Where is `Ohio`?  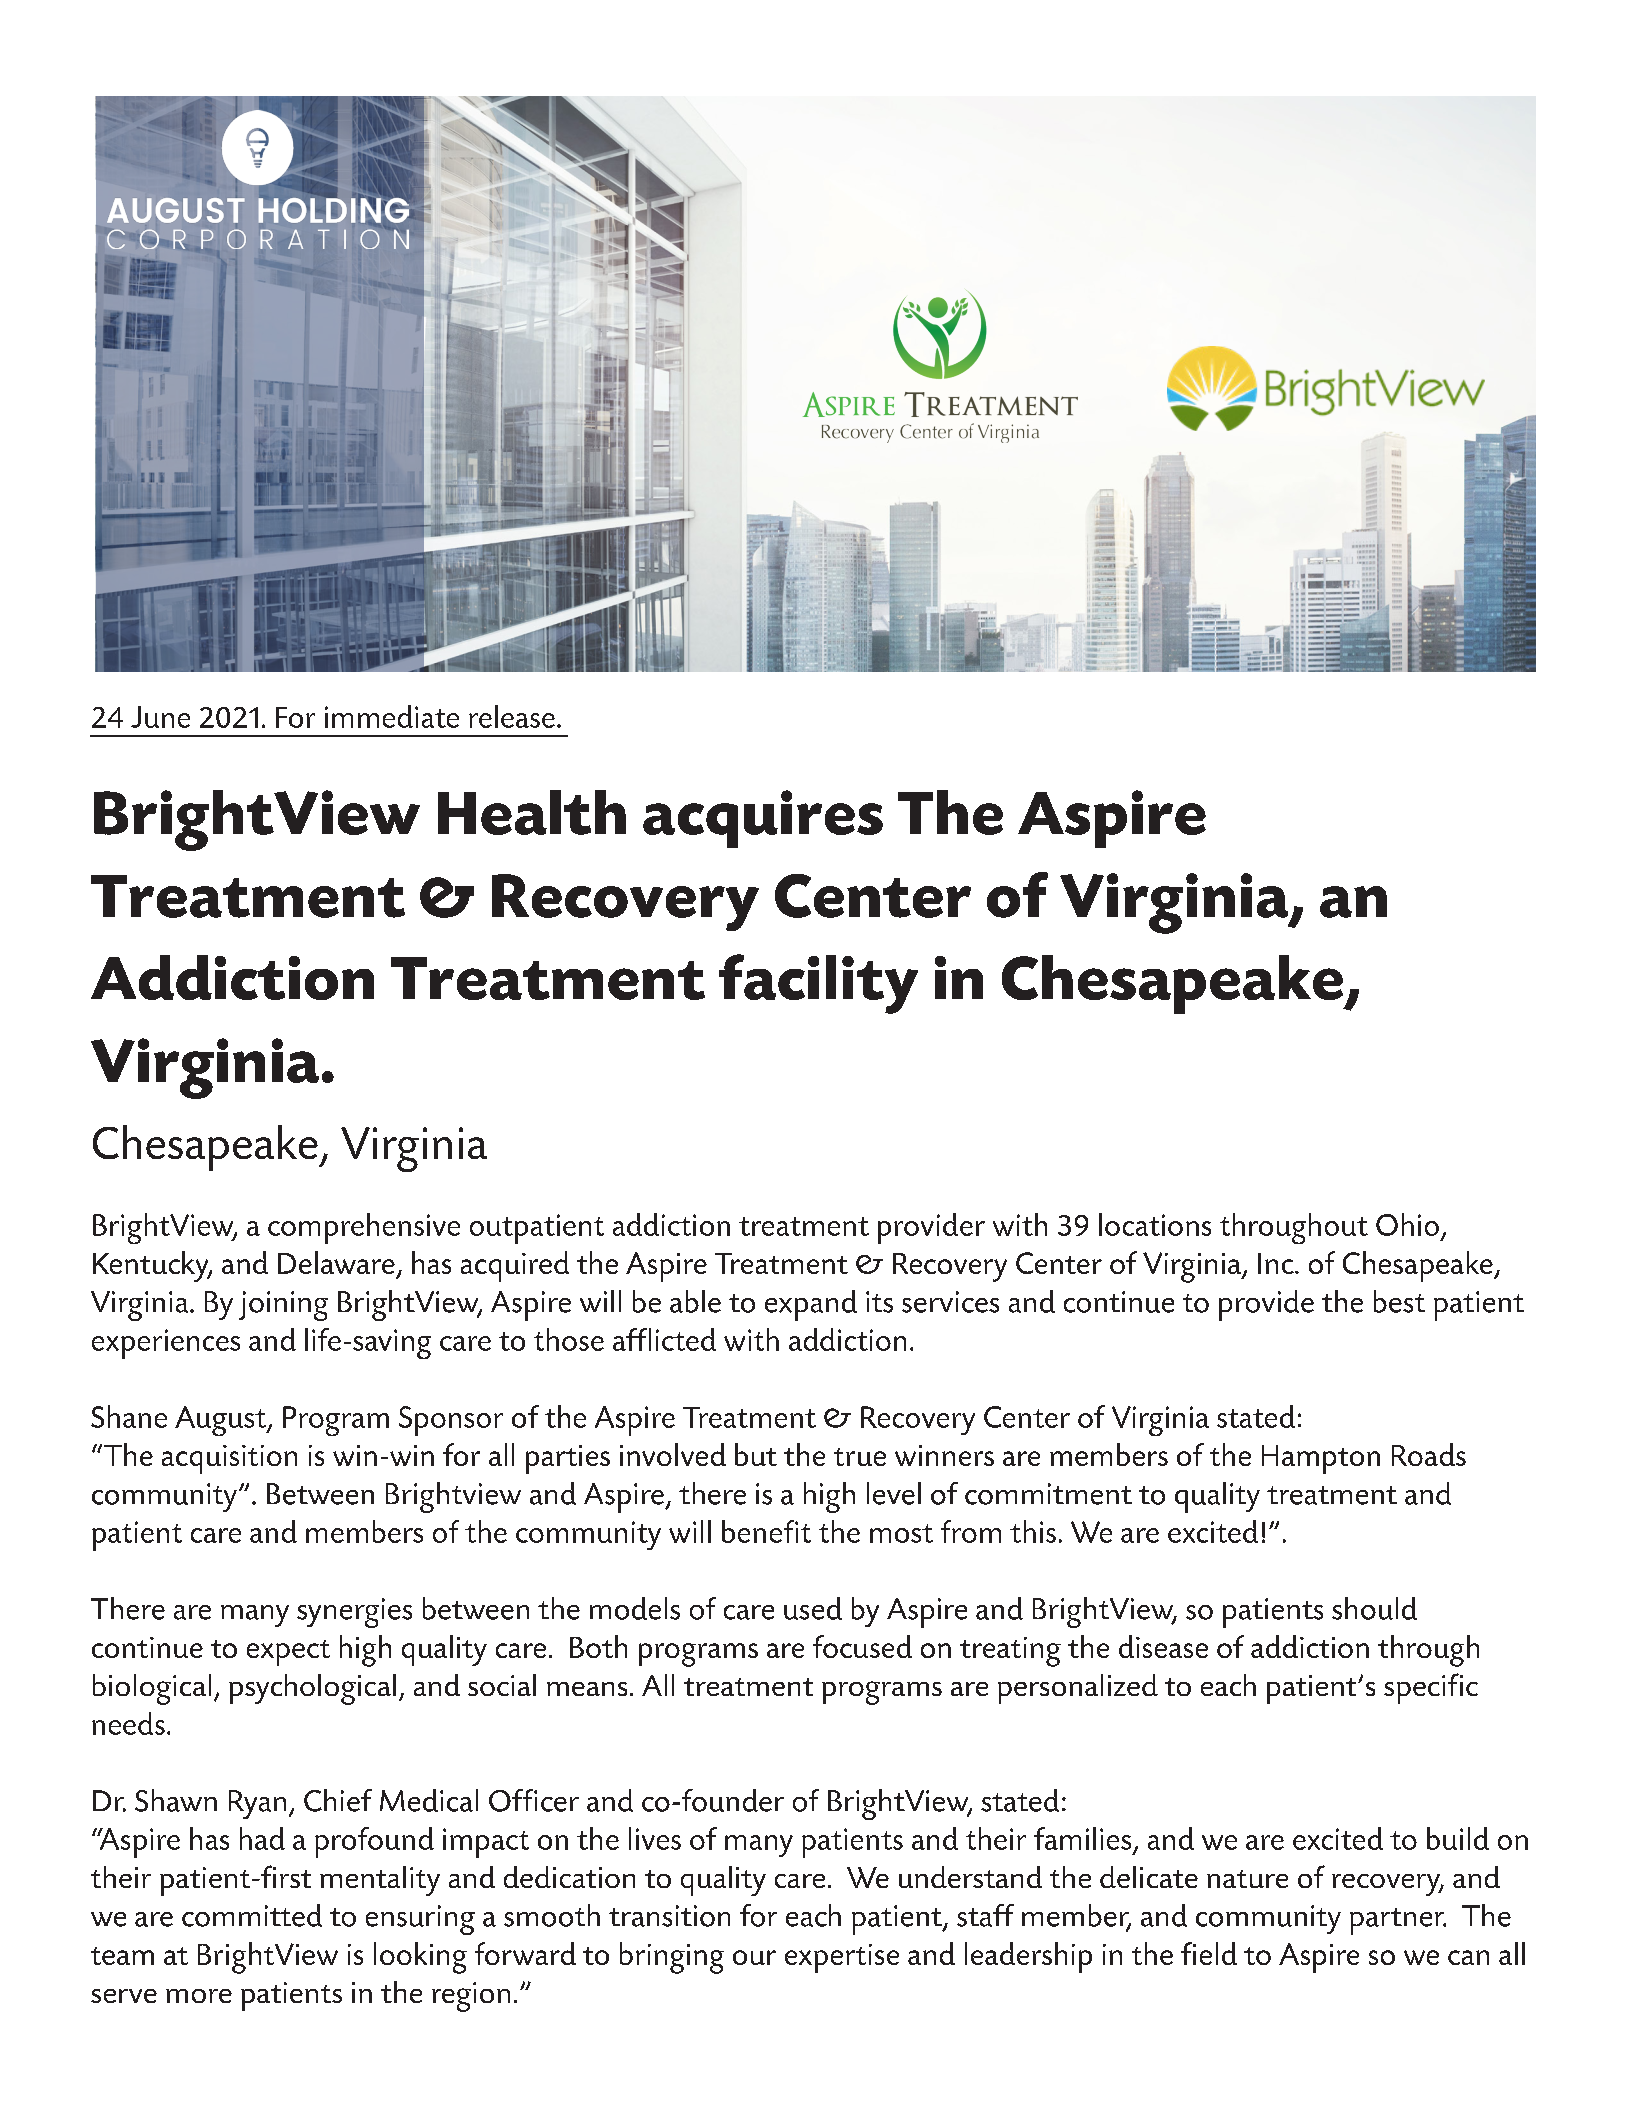 Ohio is located at coordinates (1407, 1224).
